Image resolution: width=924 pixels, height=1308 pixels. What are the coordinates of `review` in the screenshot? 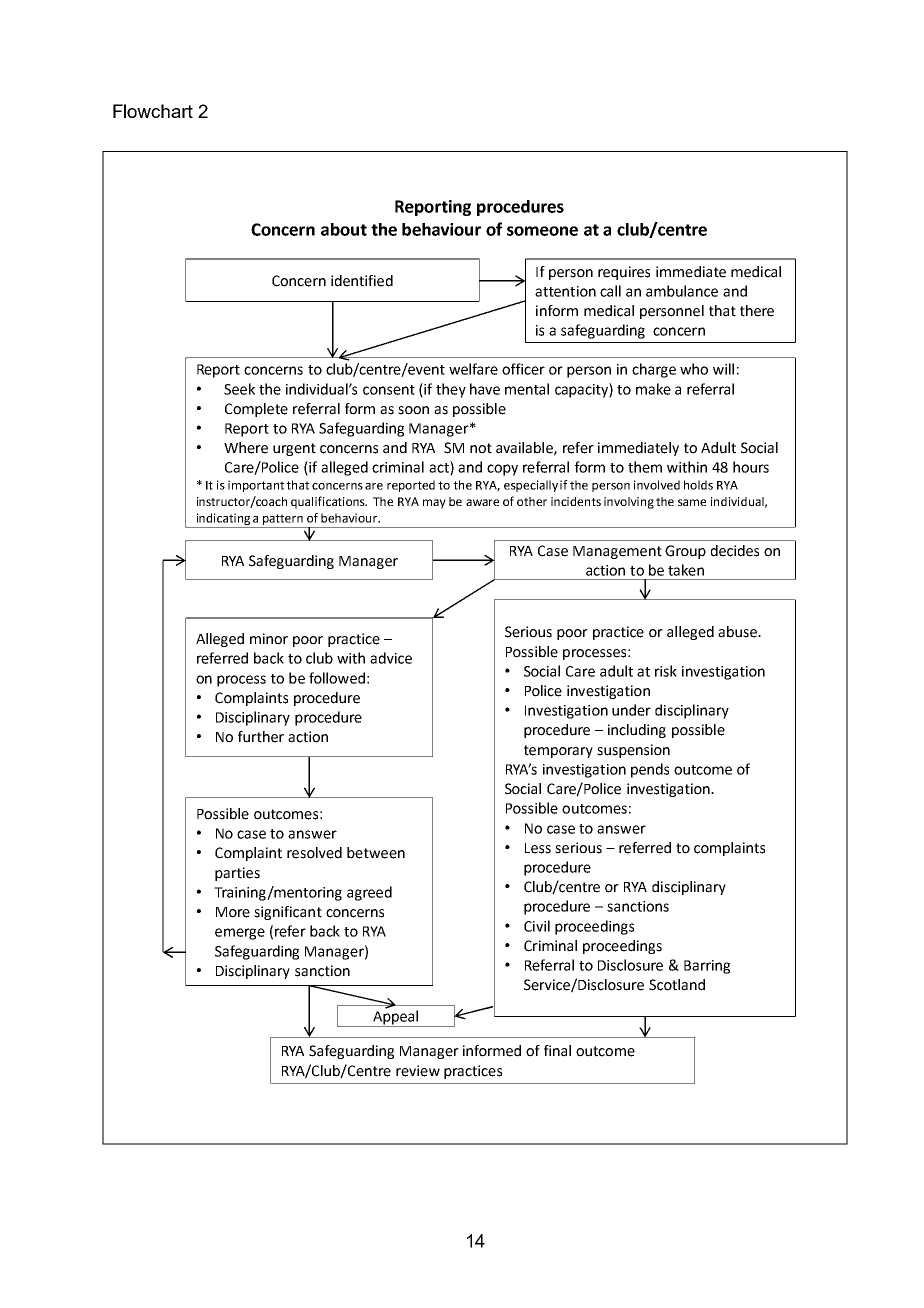 It's located at (418, 1071).
